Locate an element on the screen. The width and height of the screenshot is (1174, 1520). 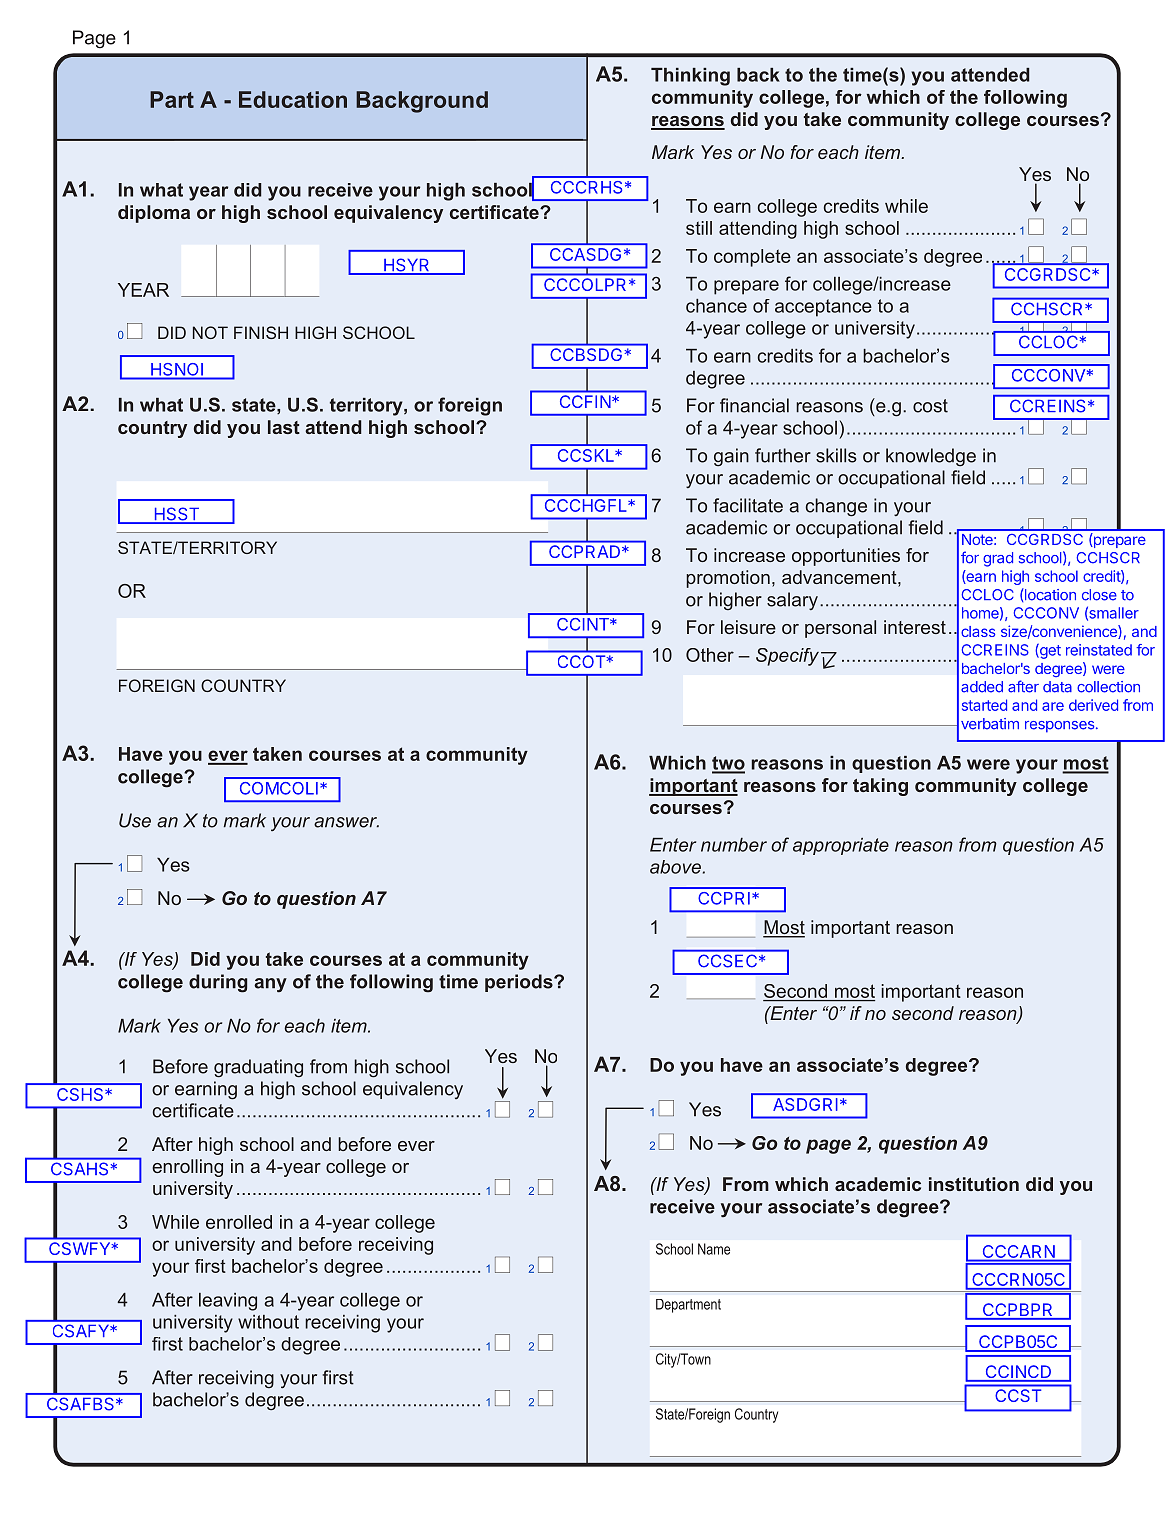
Name is located at coordinates (714, 1249).
